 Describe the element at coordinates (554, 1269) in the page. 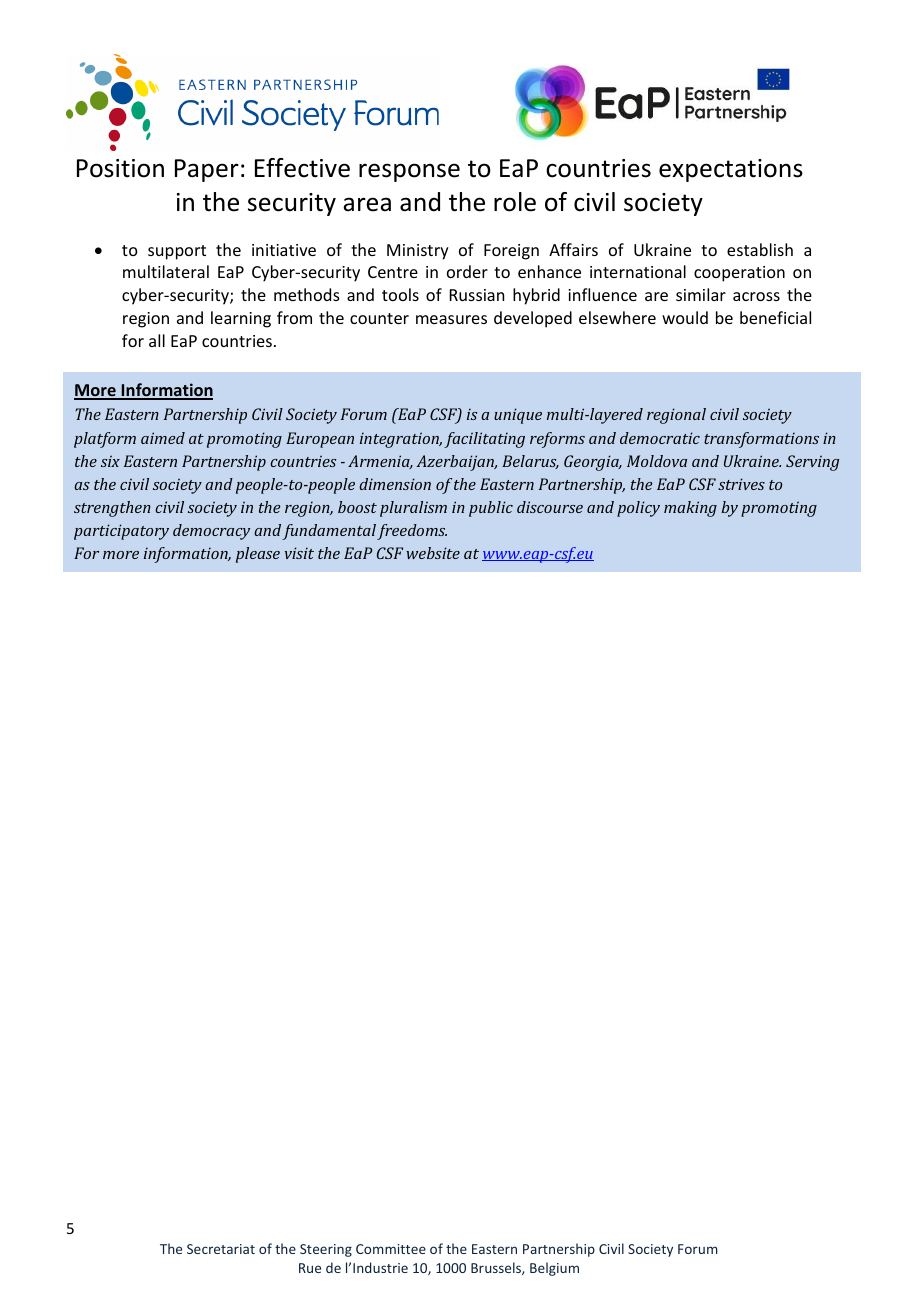

I see `Belgium` at that location.
